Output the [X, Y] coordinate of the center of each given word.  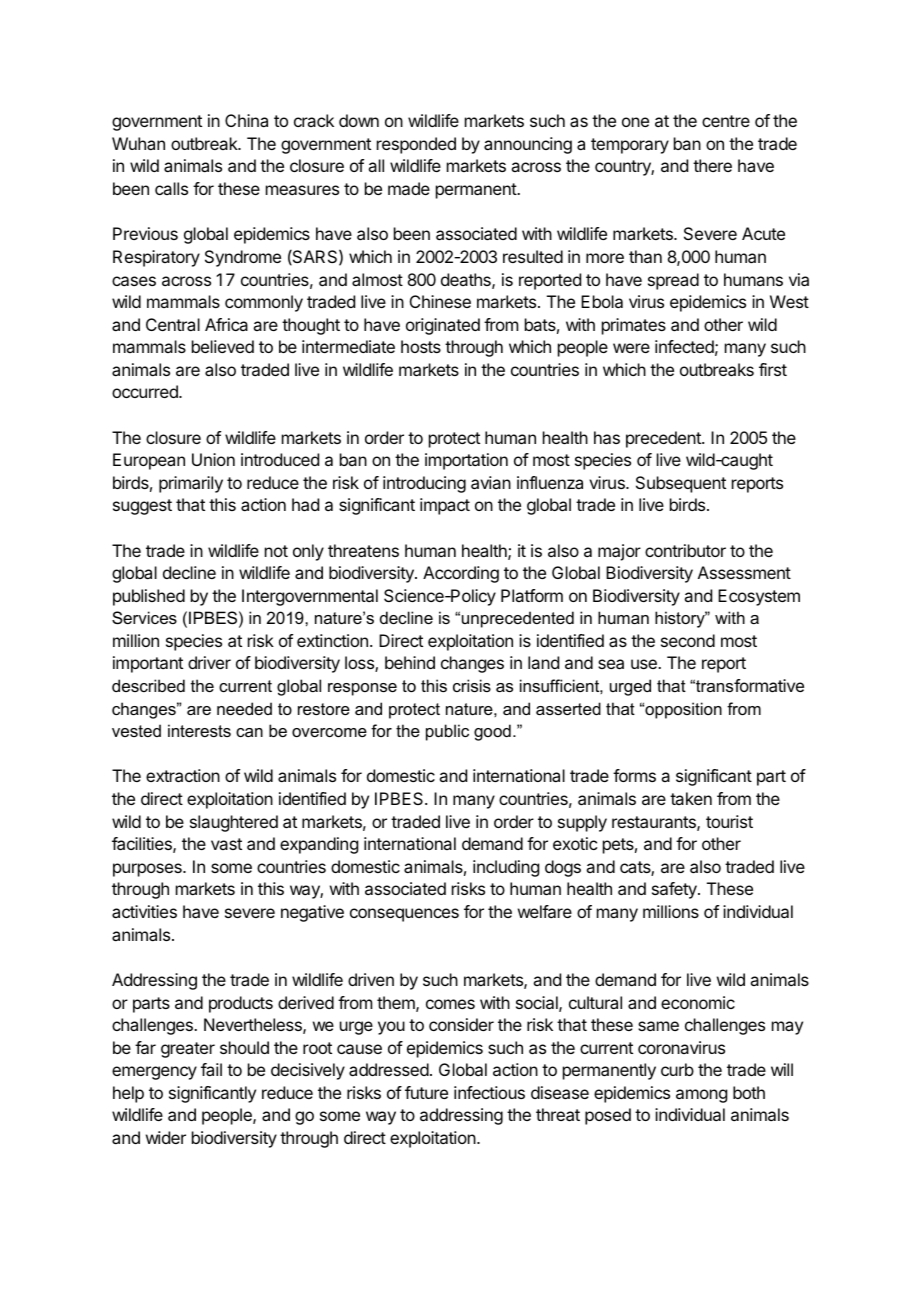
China [246, 120]
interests [199, 730]
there [712, 165]
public [447, 732]
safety [675, 890]
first [773, 369]
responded [416, 145]
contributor [685, 550]
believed [223, 346]
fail [211, 1069]
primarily [191, 484]
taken [691, 798]
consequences [404, 915]
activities [144, 911]
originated [443, 326]
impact [445, 506]
